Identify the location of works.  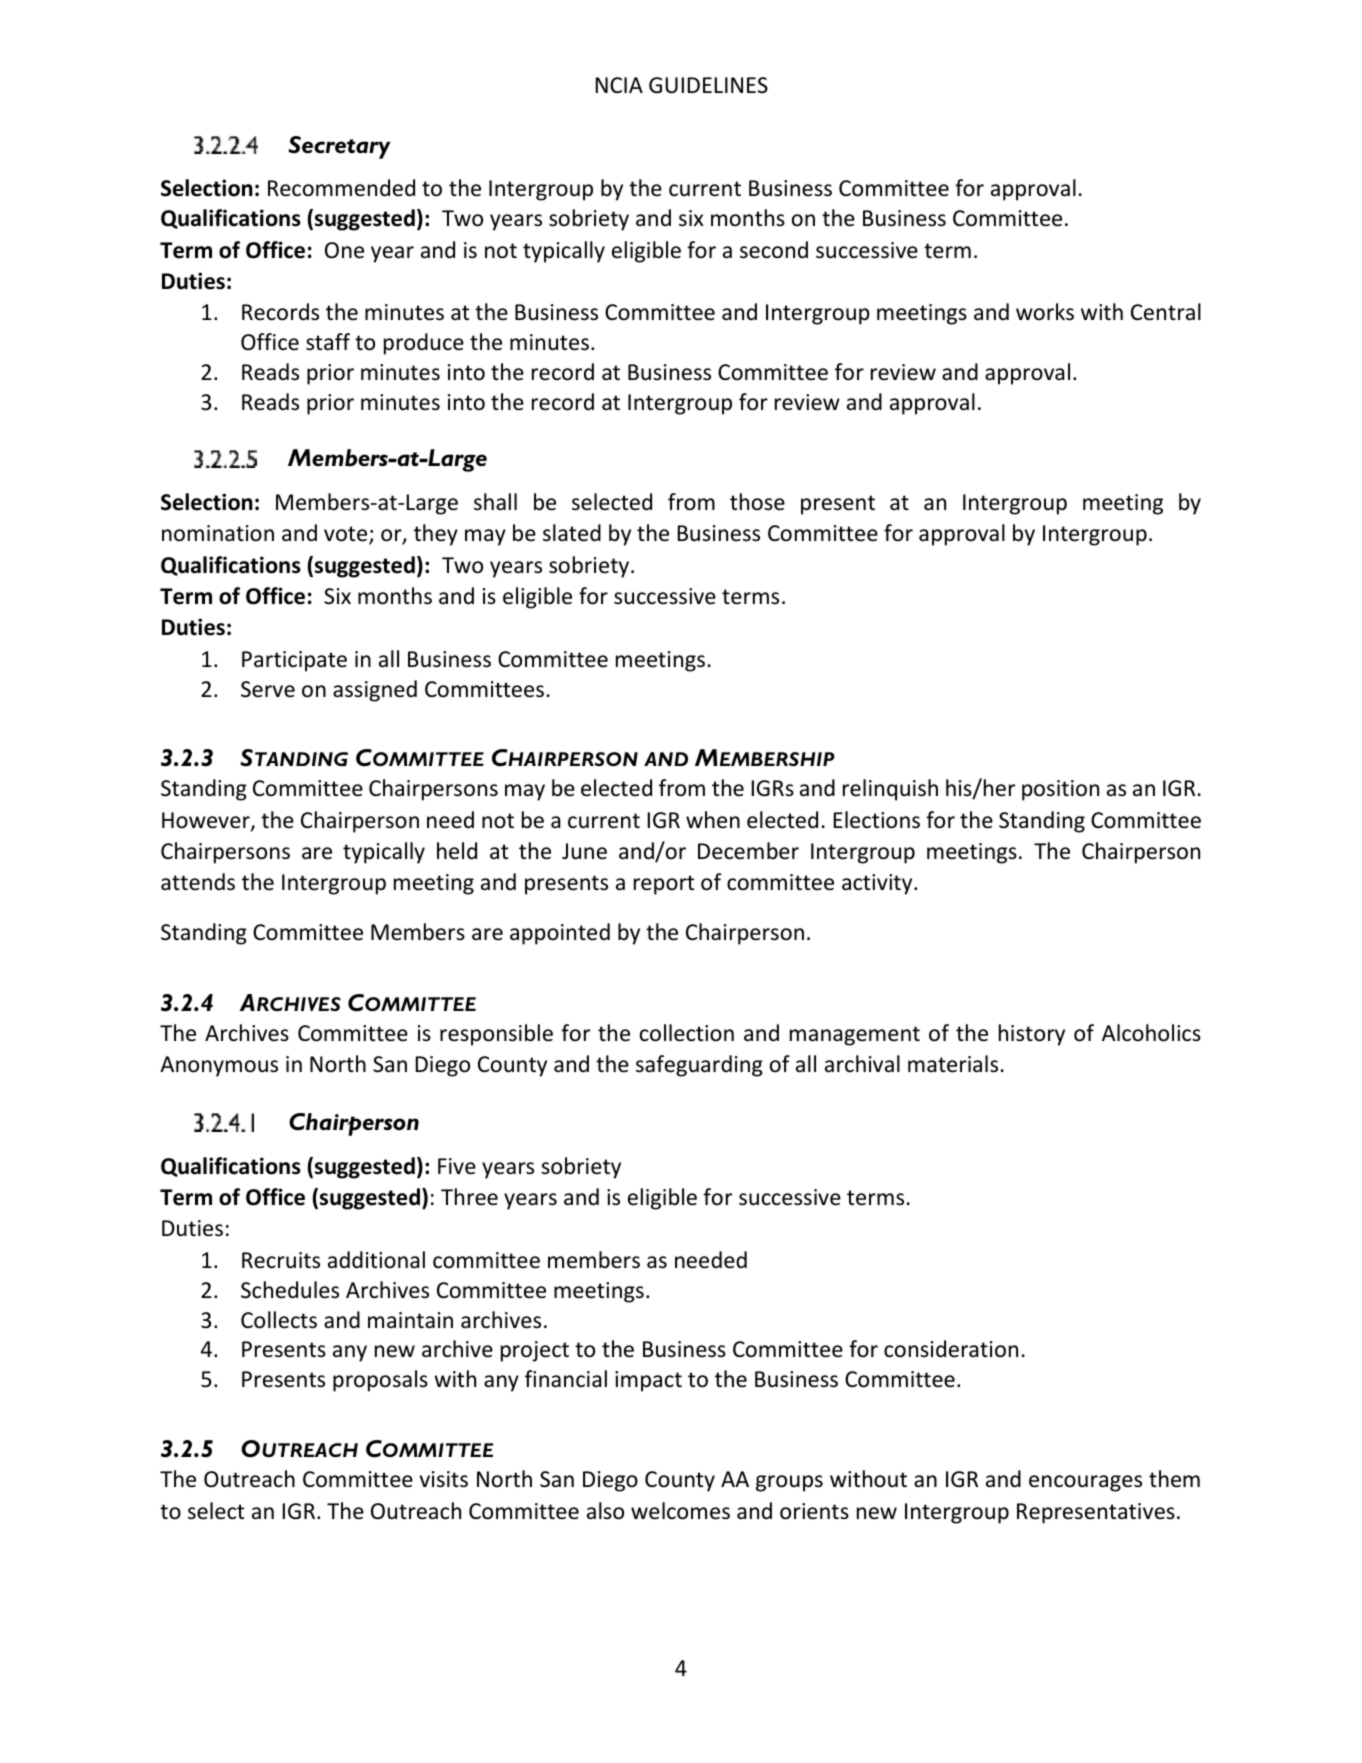
(1045, 312).
